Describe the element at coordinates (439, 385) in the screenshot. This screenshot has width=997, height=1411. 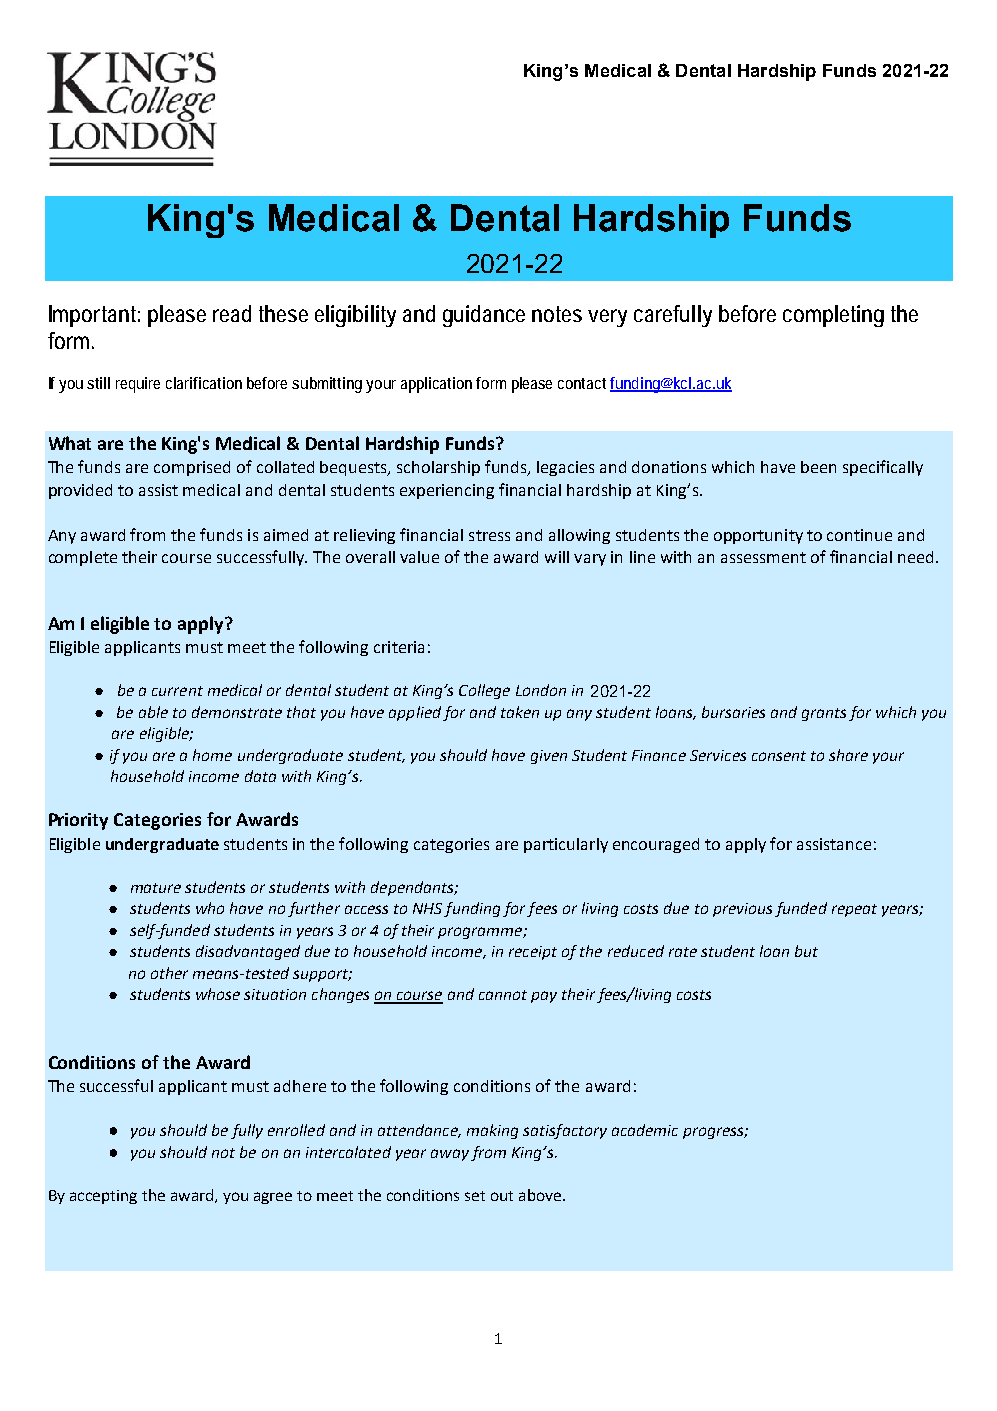
I see `application` at that location.
